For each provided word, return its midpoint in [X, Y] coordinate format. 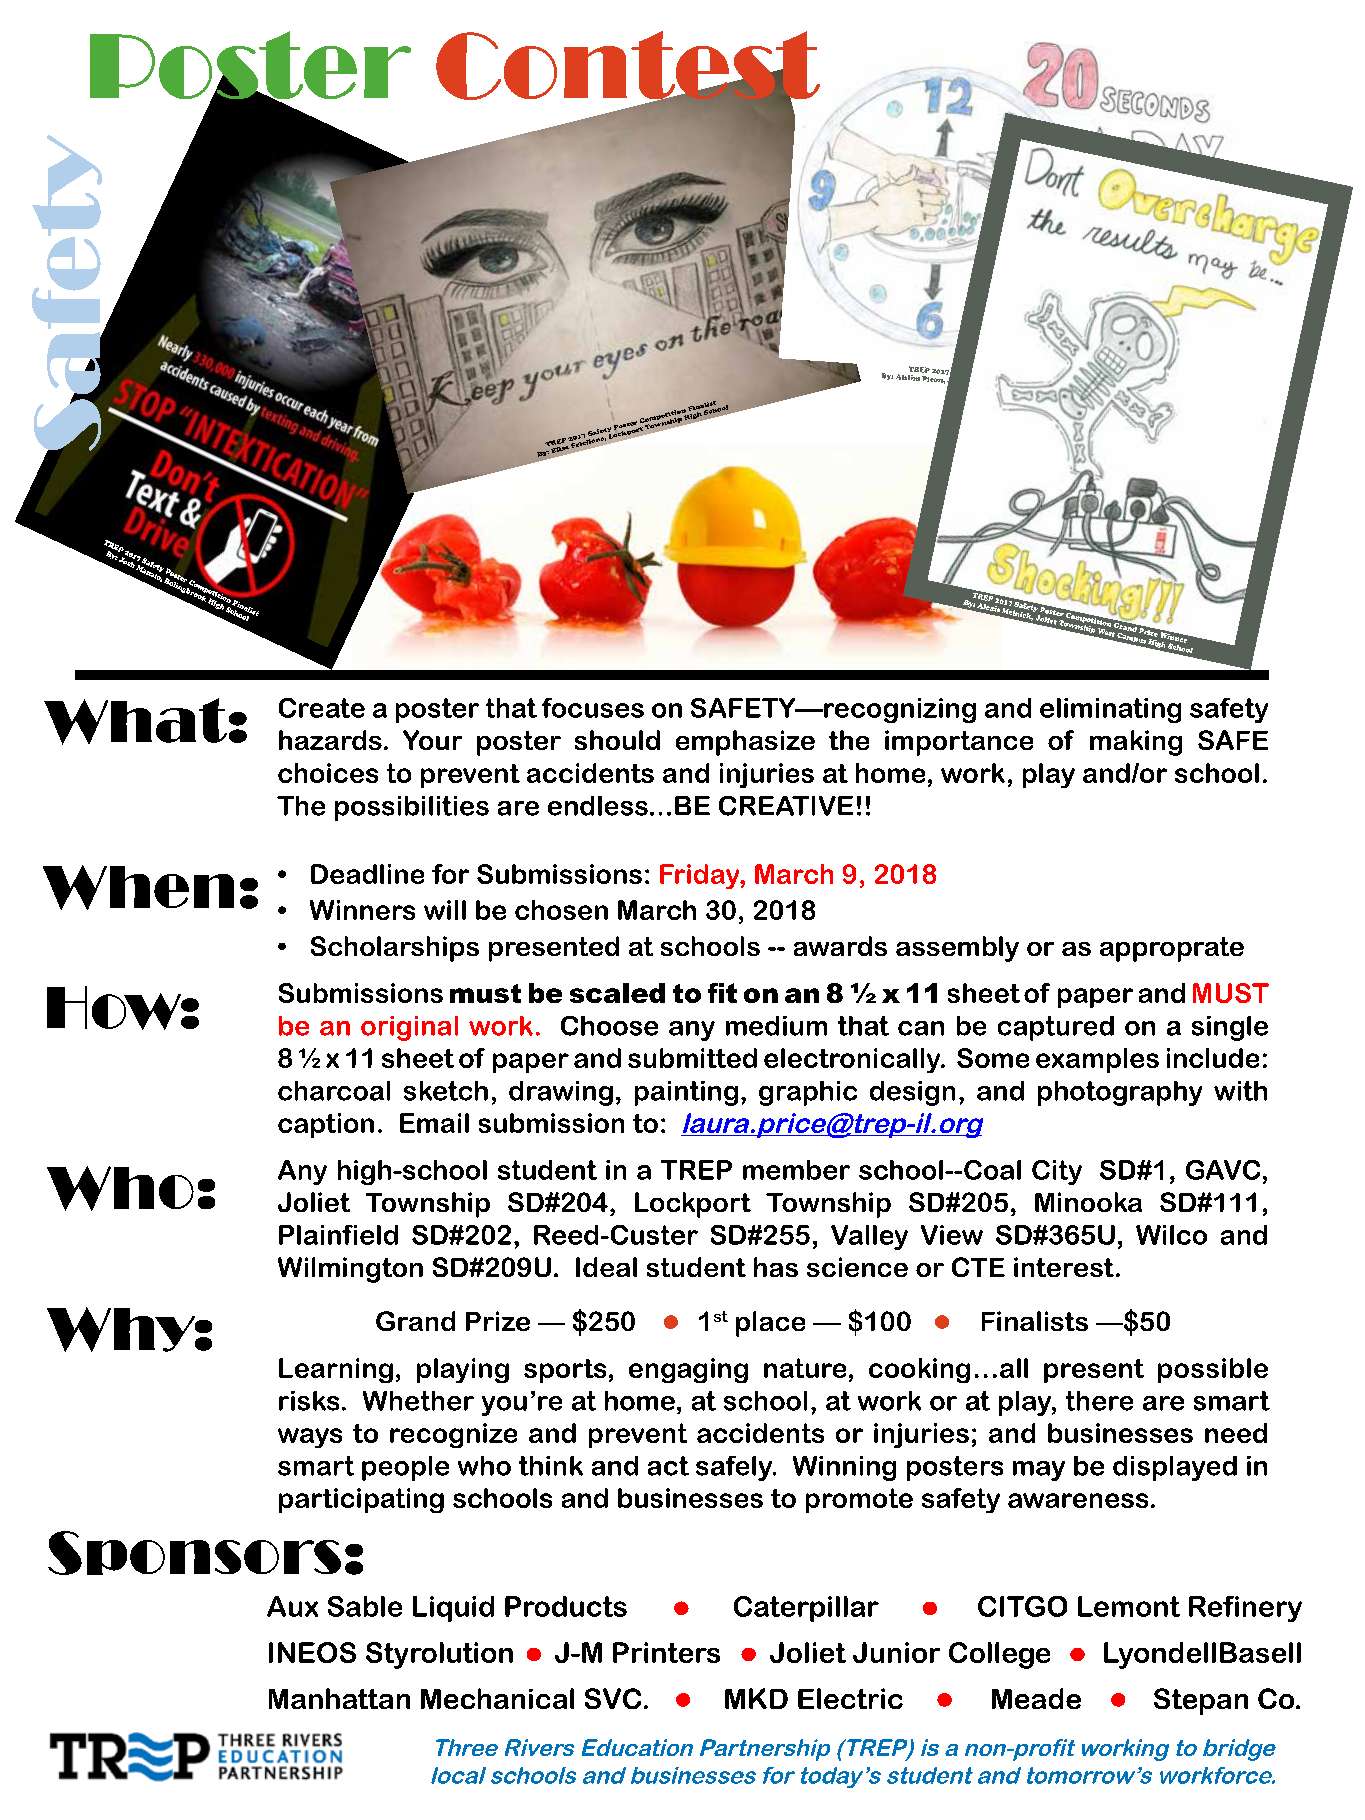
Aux [292, 1606]
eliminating [1110, 710]
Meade [1036, 1698]
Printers [666, 1652]
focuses [593, 708]
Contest [628, 66]
